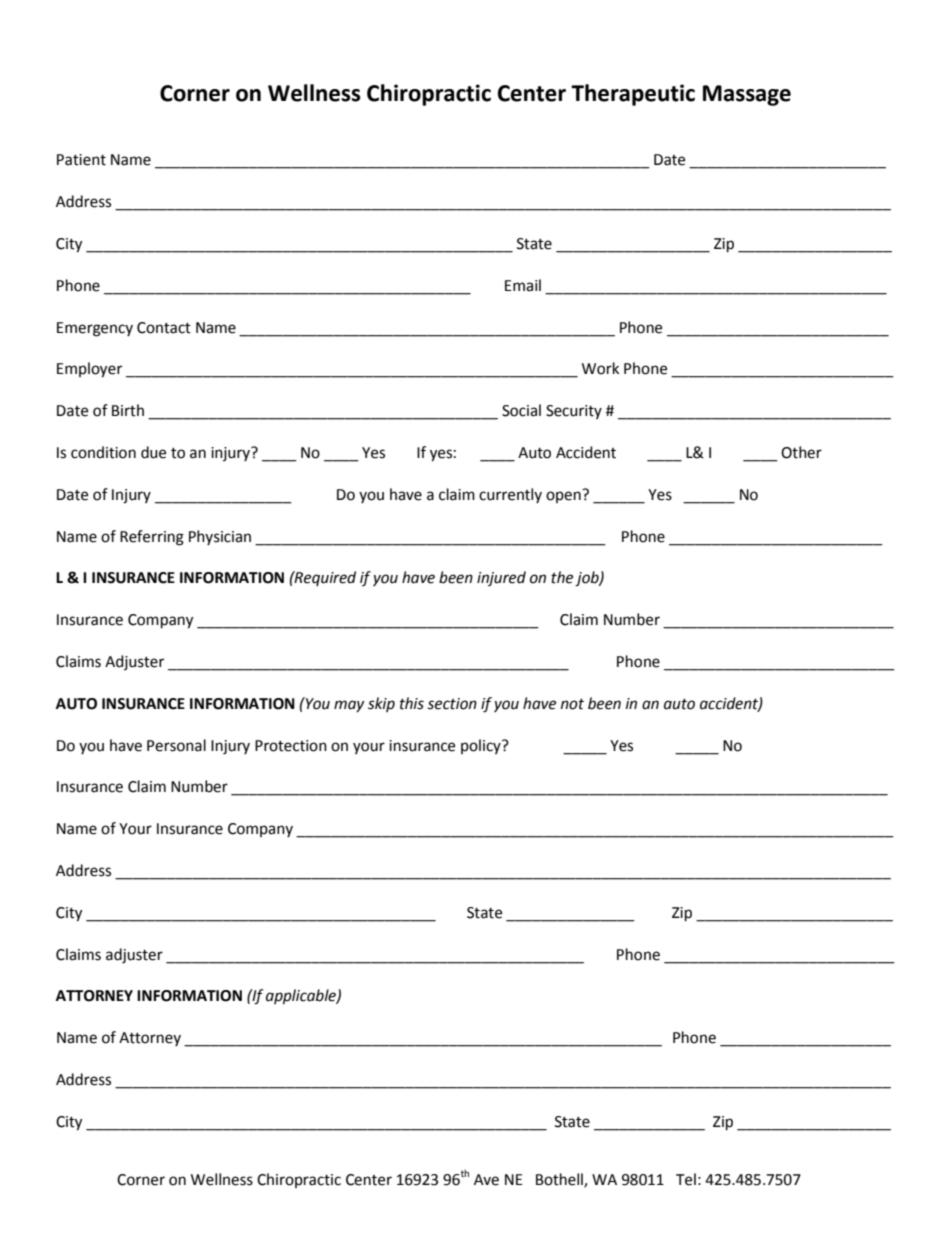 Image resolution: width=952 pixels, height=1233 pixels. Describe the element at coordinates (560, 1180) in the image. I see `Bothell` at that location.
